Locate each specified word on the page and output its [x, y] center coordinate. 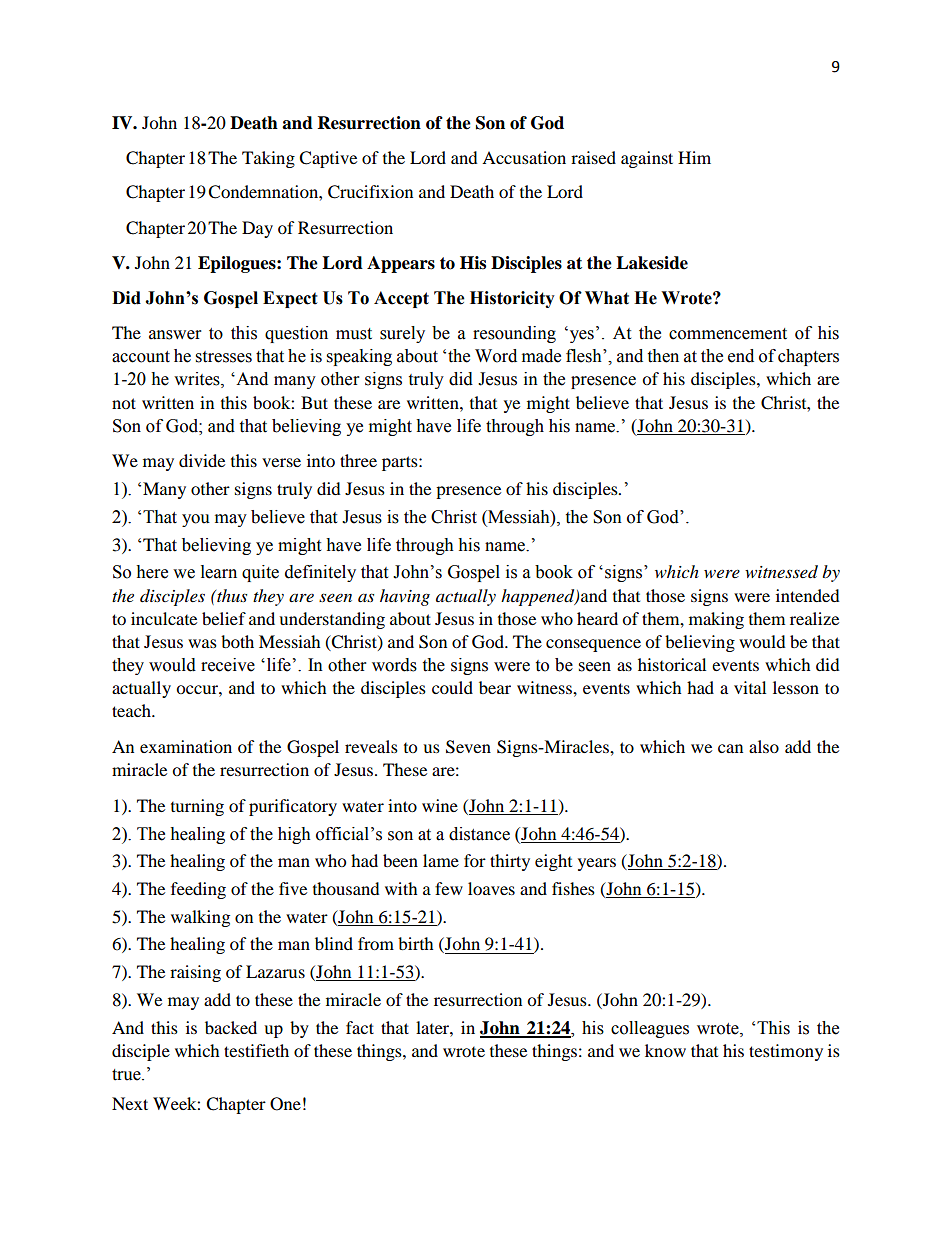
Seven [468, 747]
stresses [224, 357]
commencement [728, 334]
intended [808, 595]
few [449, 888]
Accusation [524, 157]
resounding [514, 334]
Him [694, 157]
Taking [268, 159]
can [730, 748]
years [597, 864]
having [405, 597]
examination [186, 746]
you [196, 520]
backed [231, 1027]
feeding [198, 890]
